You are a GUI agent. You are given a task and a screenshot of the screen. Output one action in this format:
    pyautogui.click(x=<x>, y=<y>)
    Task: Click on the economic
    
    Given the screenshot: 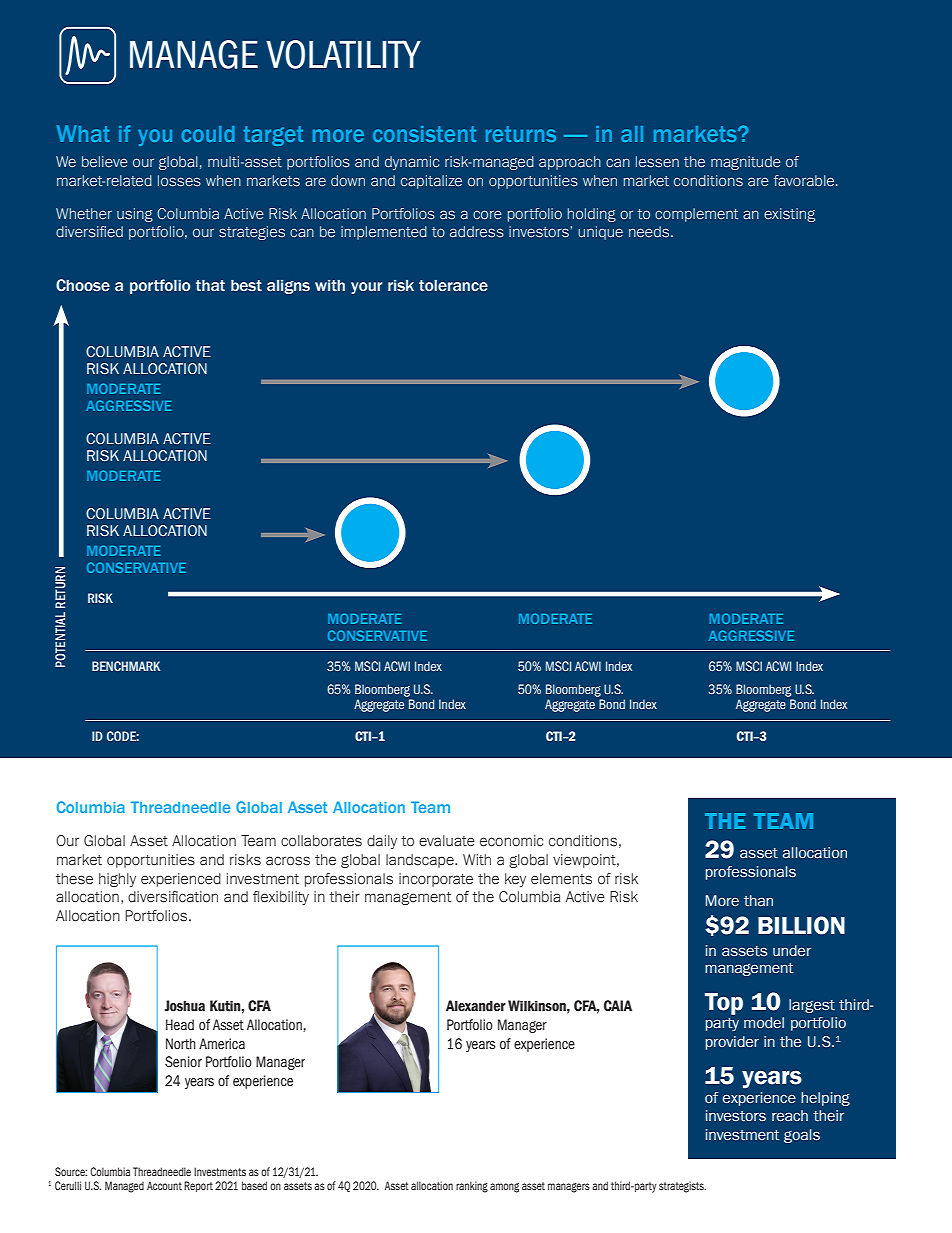 What is the action you would take?
    pyautogui.click(x=511, y=841)
